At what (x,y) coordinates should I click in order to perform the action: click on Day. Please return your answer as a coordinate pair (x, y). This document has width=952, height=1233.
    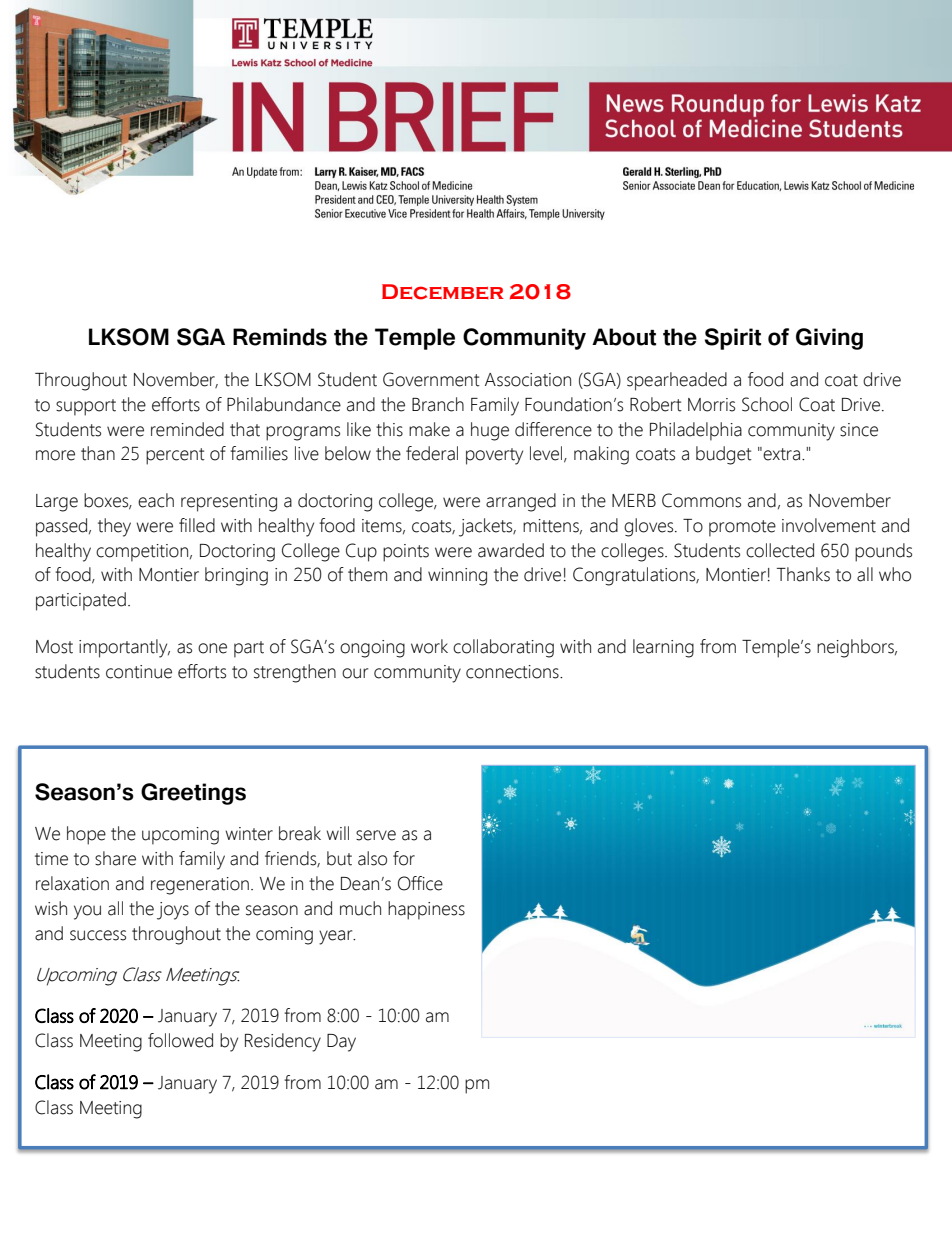
    Looking at the image, I should click on (341, 1043).
